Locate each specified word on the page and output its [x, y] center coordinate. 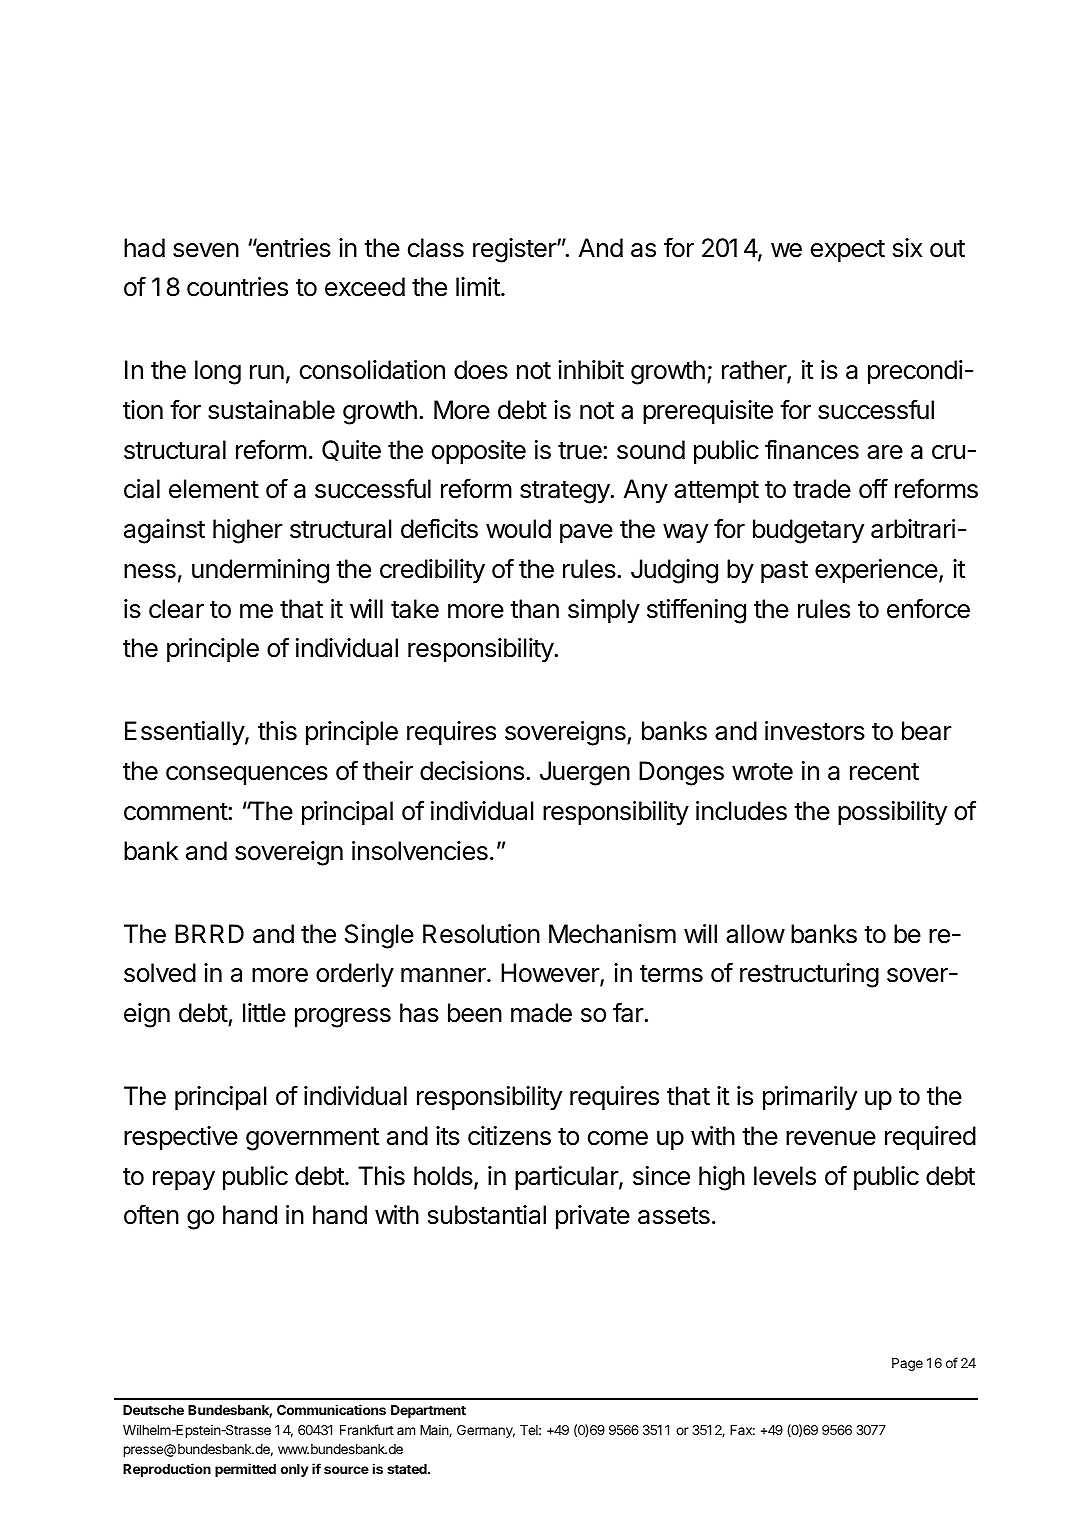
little [264, 1013]
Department [428, 1411]
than [534, 609]
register [515, 250]
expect [848, 251]
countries [237, 287]
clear [176, 609]
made [541, 1013]
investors [815, 731]
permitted [245, 1470]
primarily [810, 1098]
